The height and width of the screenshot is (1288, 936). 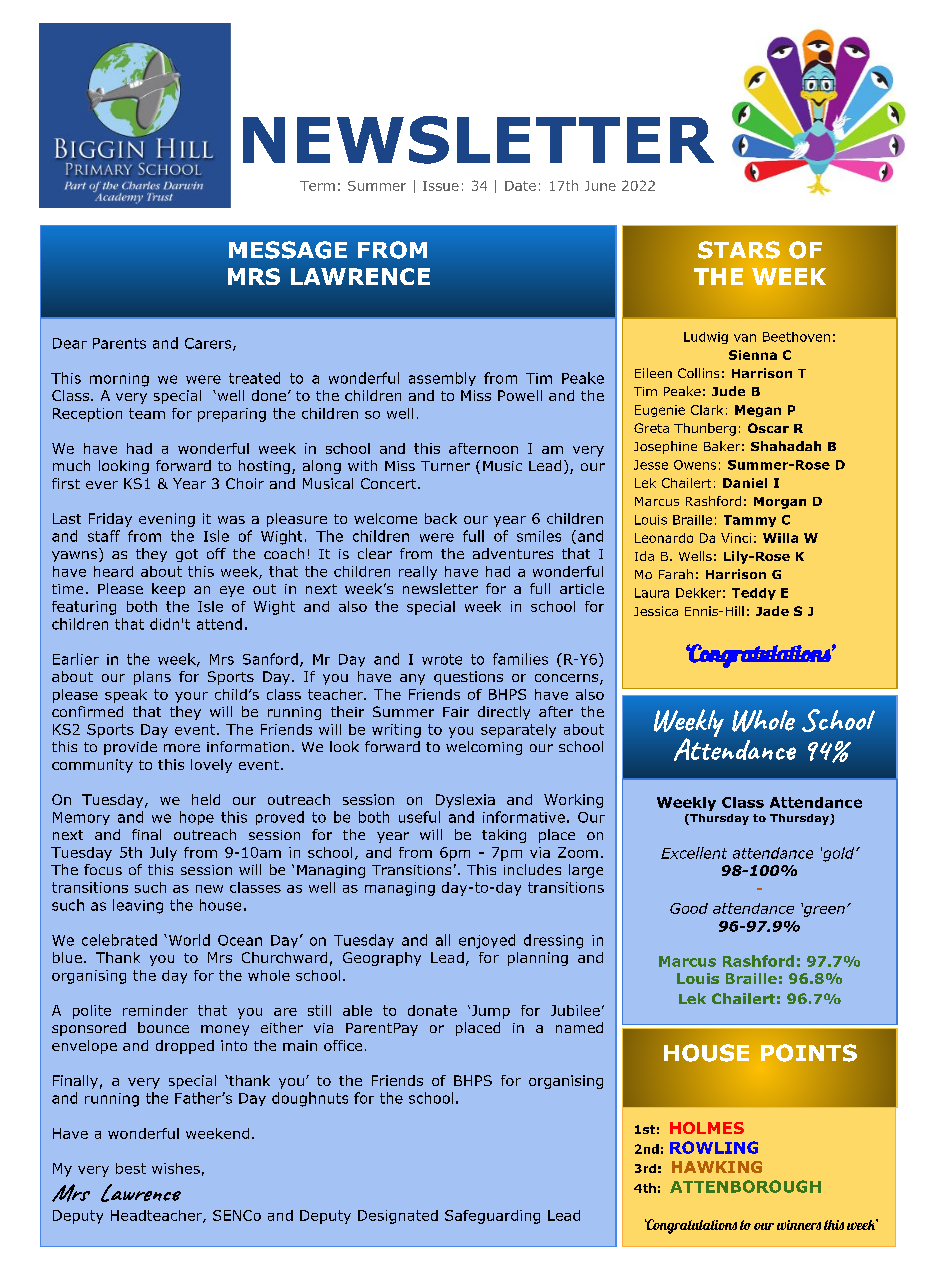 I want to click on Jade, so click(x=772, y=611).
